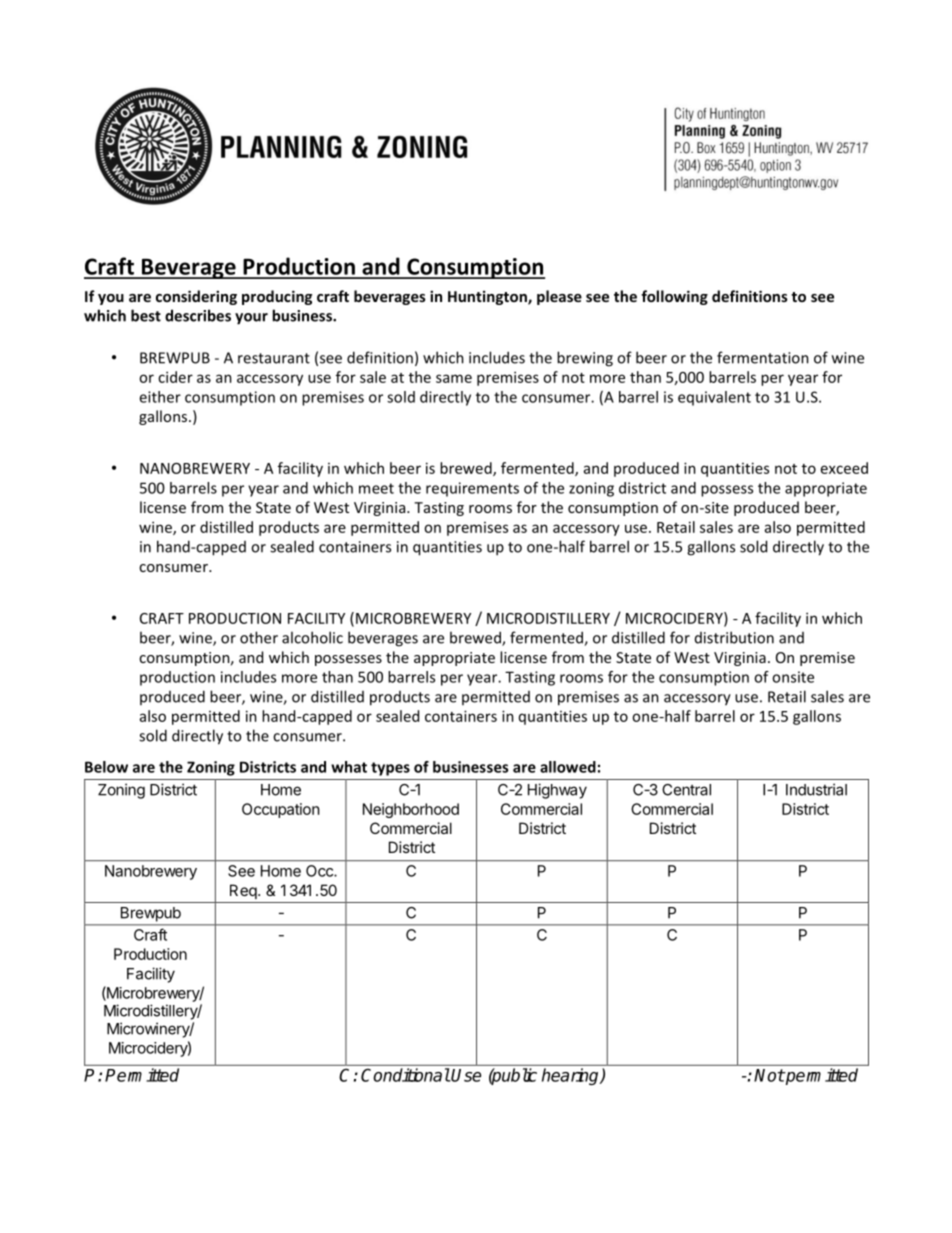  What do you see at coordinates (405, 1075) in the screenshot?
I see `Conditional` at bounding box center [405, 1075].
